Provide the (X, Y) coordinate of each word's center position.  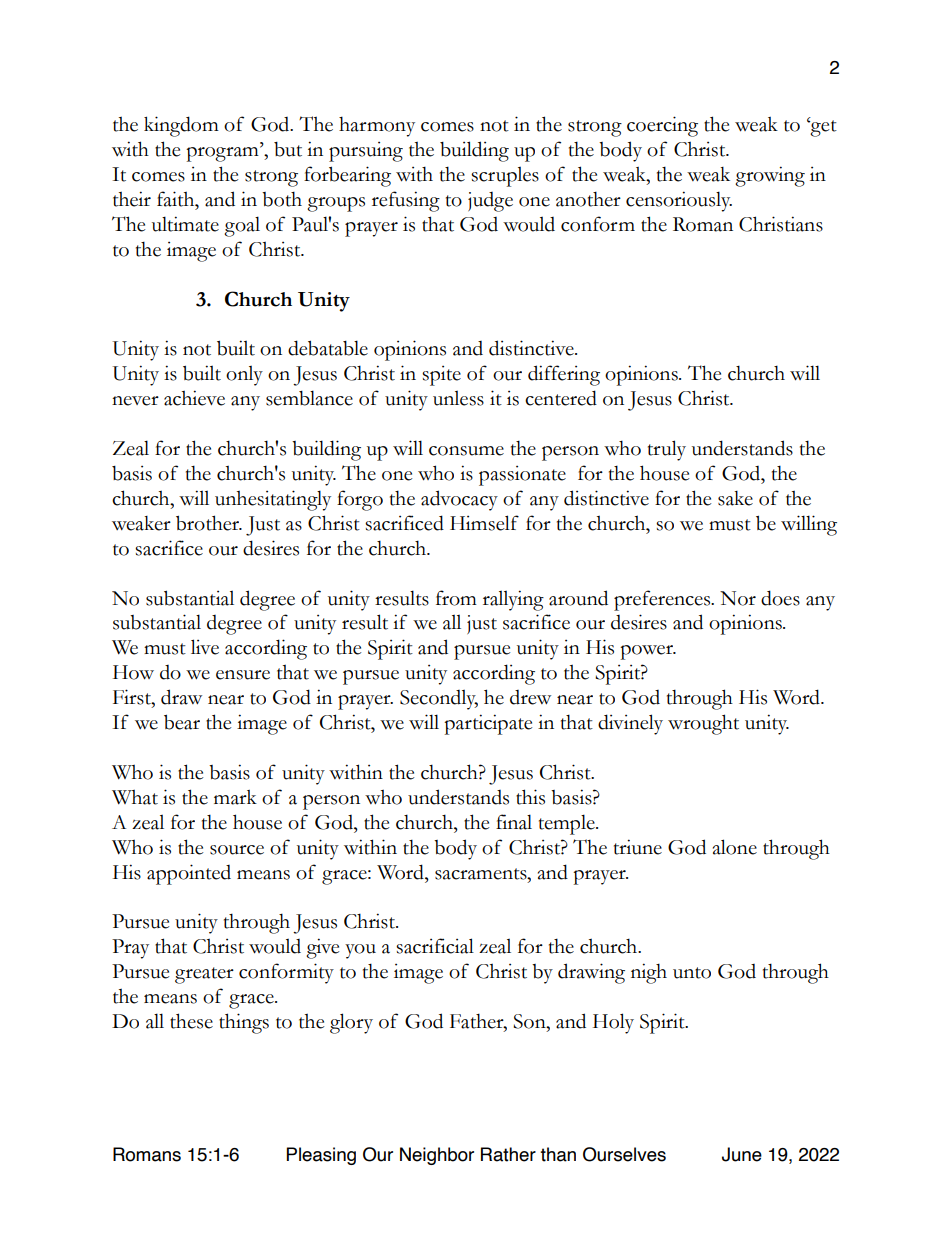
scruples (505, 176)
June (742, 1154)
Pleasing (321, 1156)
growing (770, 176)
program (223, 154)
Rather (508, 1154)
